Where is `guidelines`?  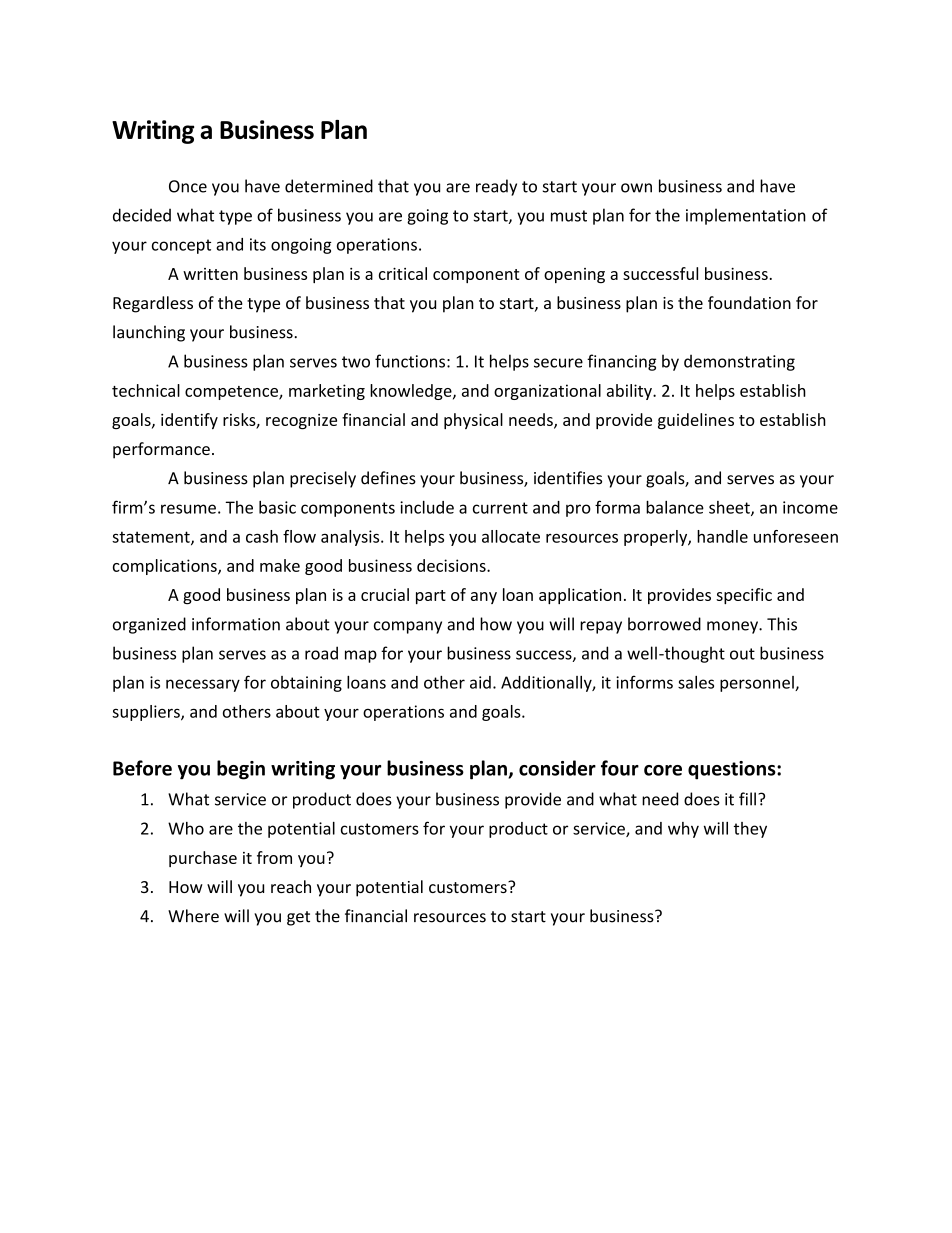
guidelines is located at coordinates (696, 421).
